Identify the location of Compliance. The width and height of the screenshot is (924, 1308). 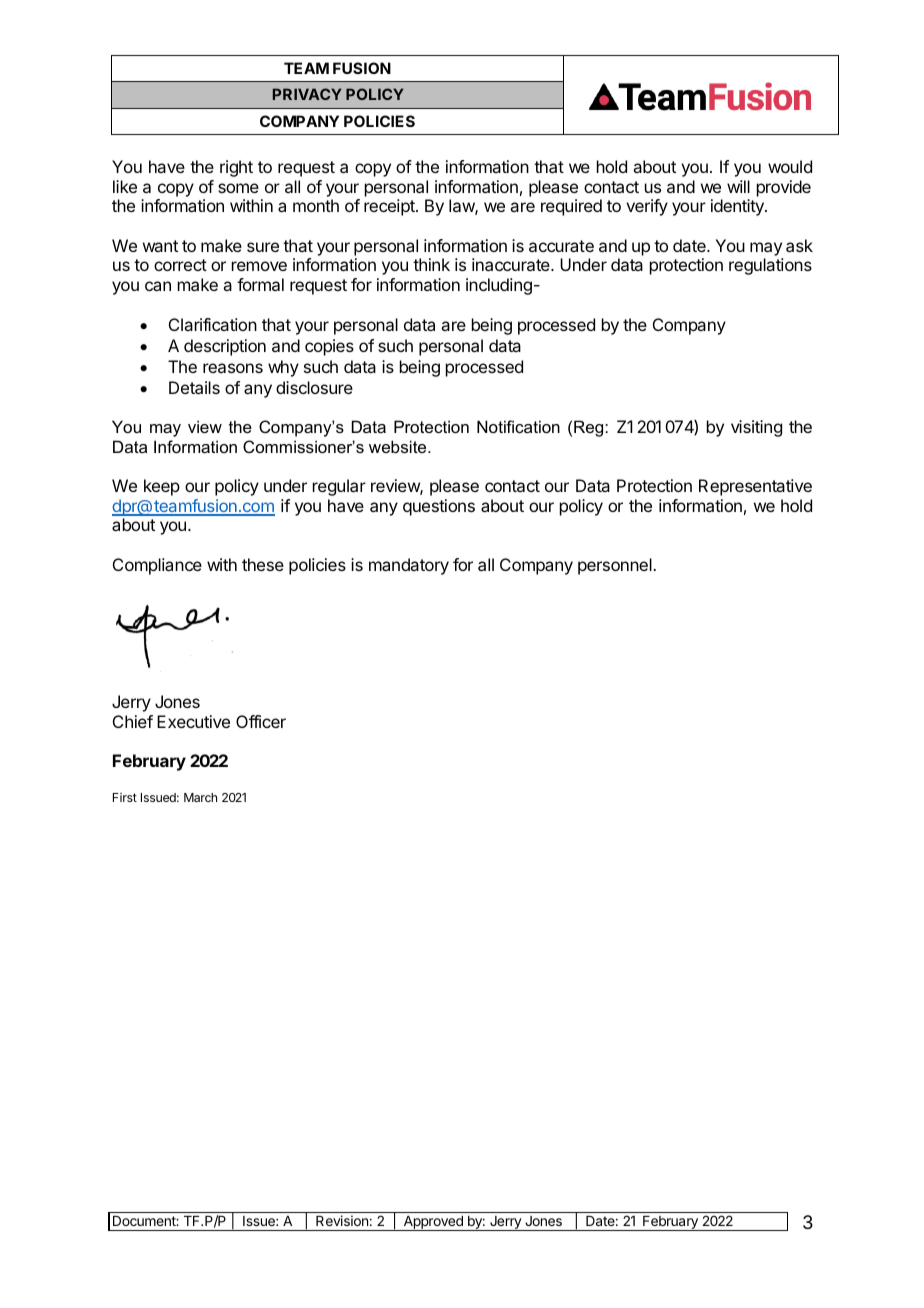
(157, 566).
